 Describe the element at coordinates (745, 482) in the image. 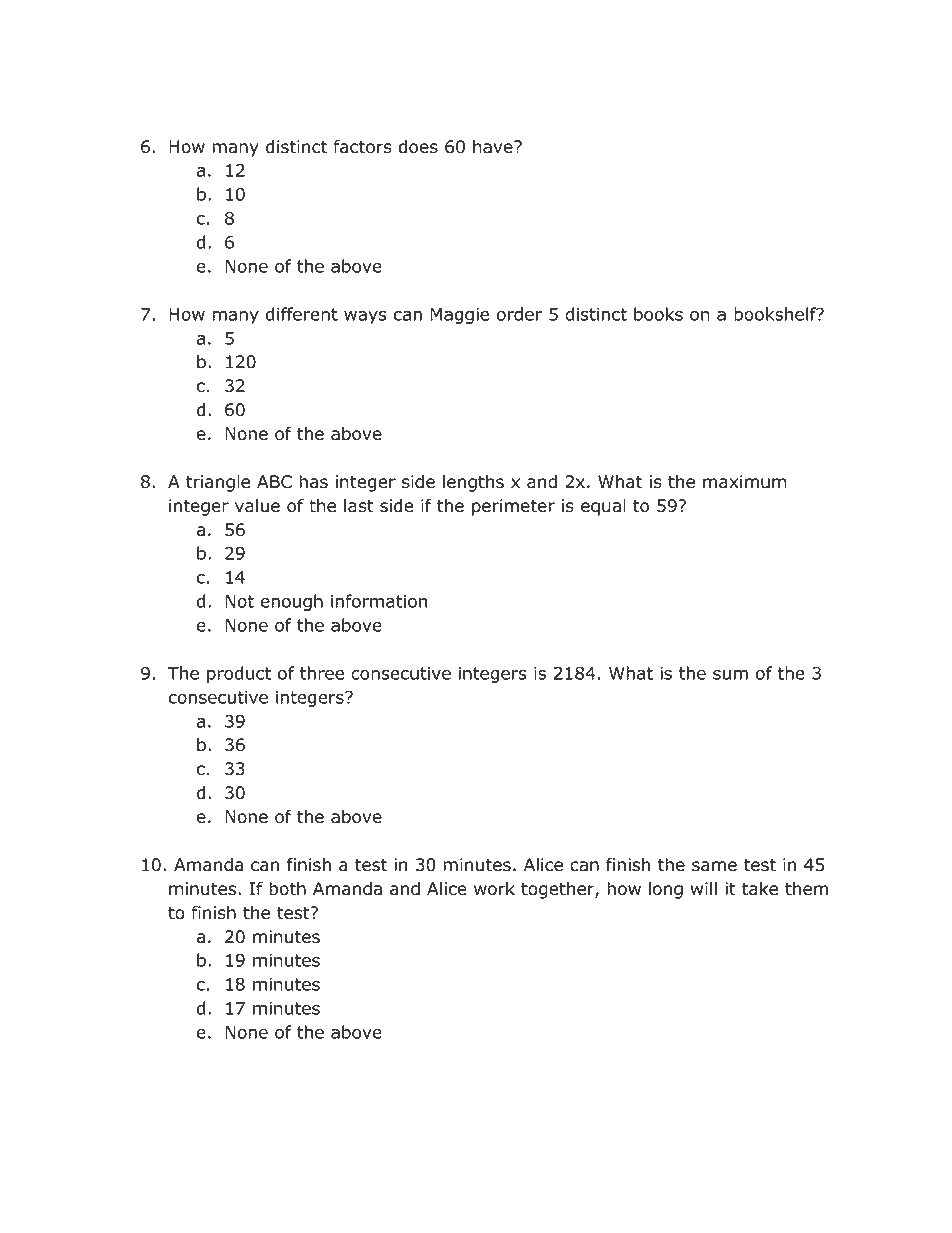

I see `maximum` at that location.
